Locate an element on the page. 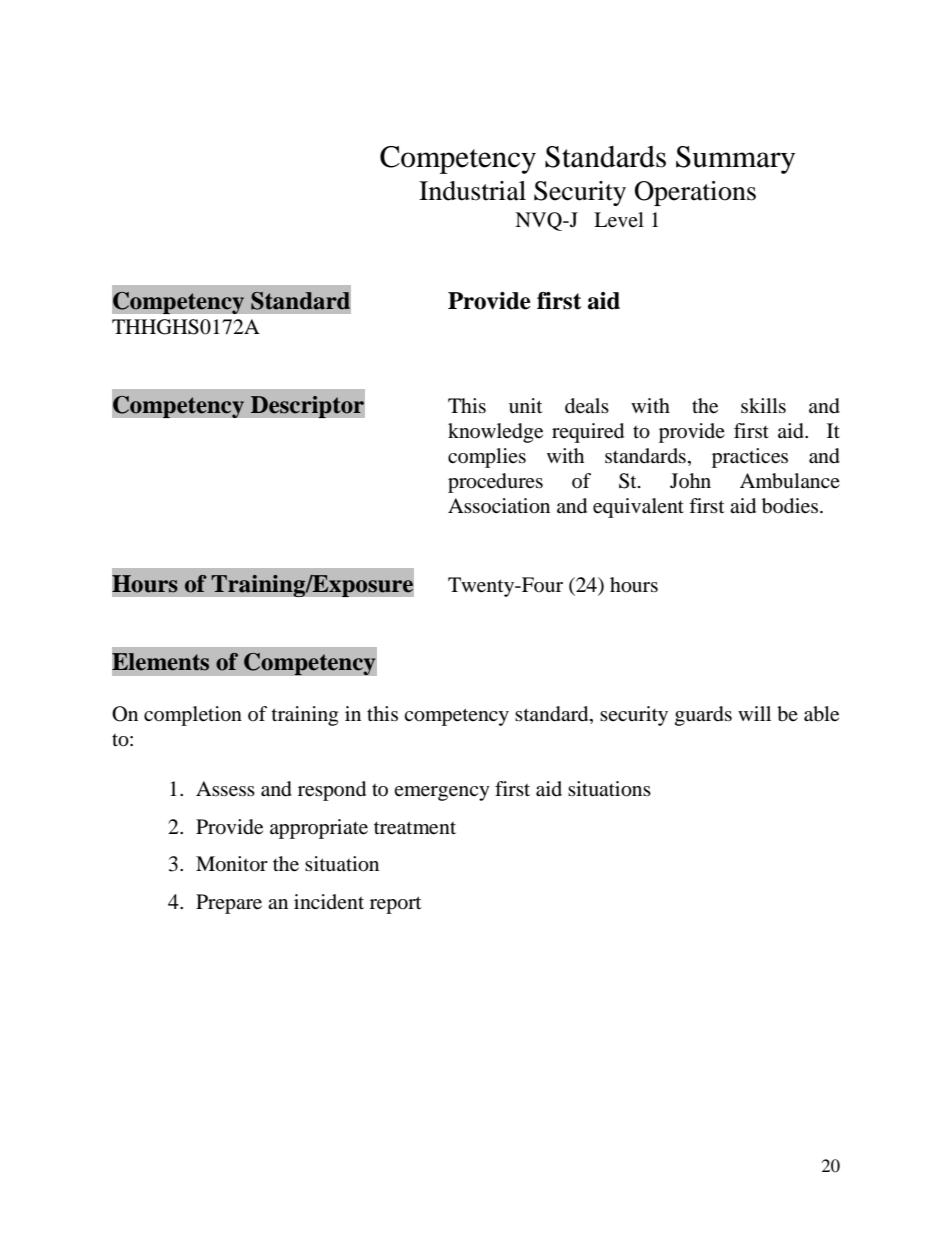 Image resolution: width=952 pixels, height=1233 pixels. Association is located at coordinates (499, 506).
